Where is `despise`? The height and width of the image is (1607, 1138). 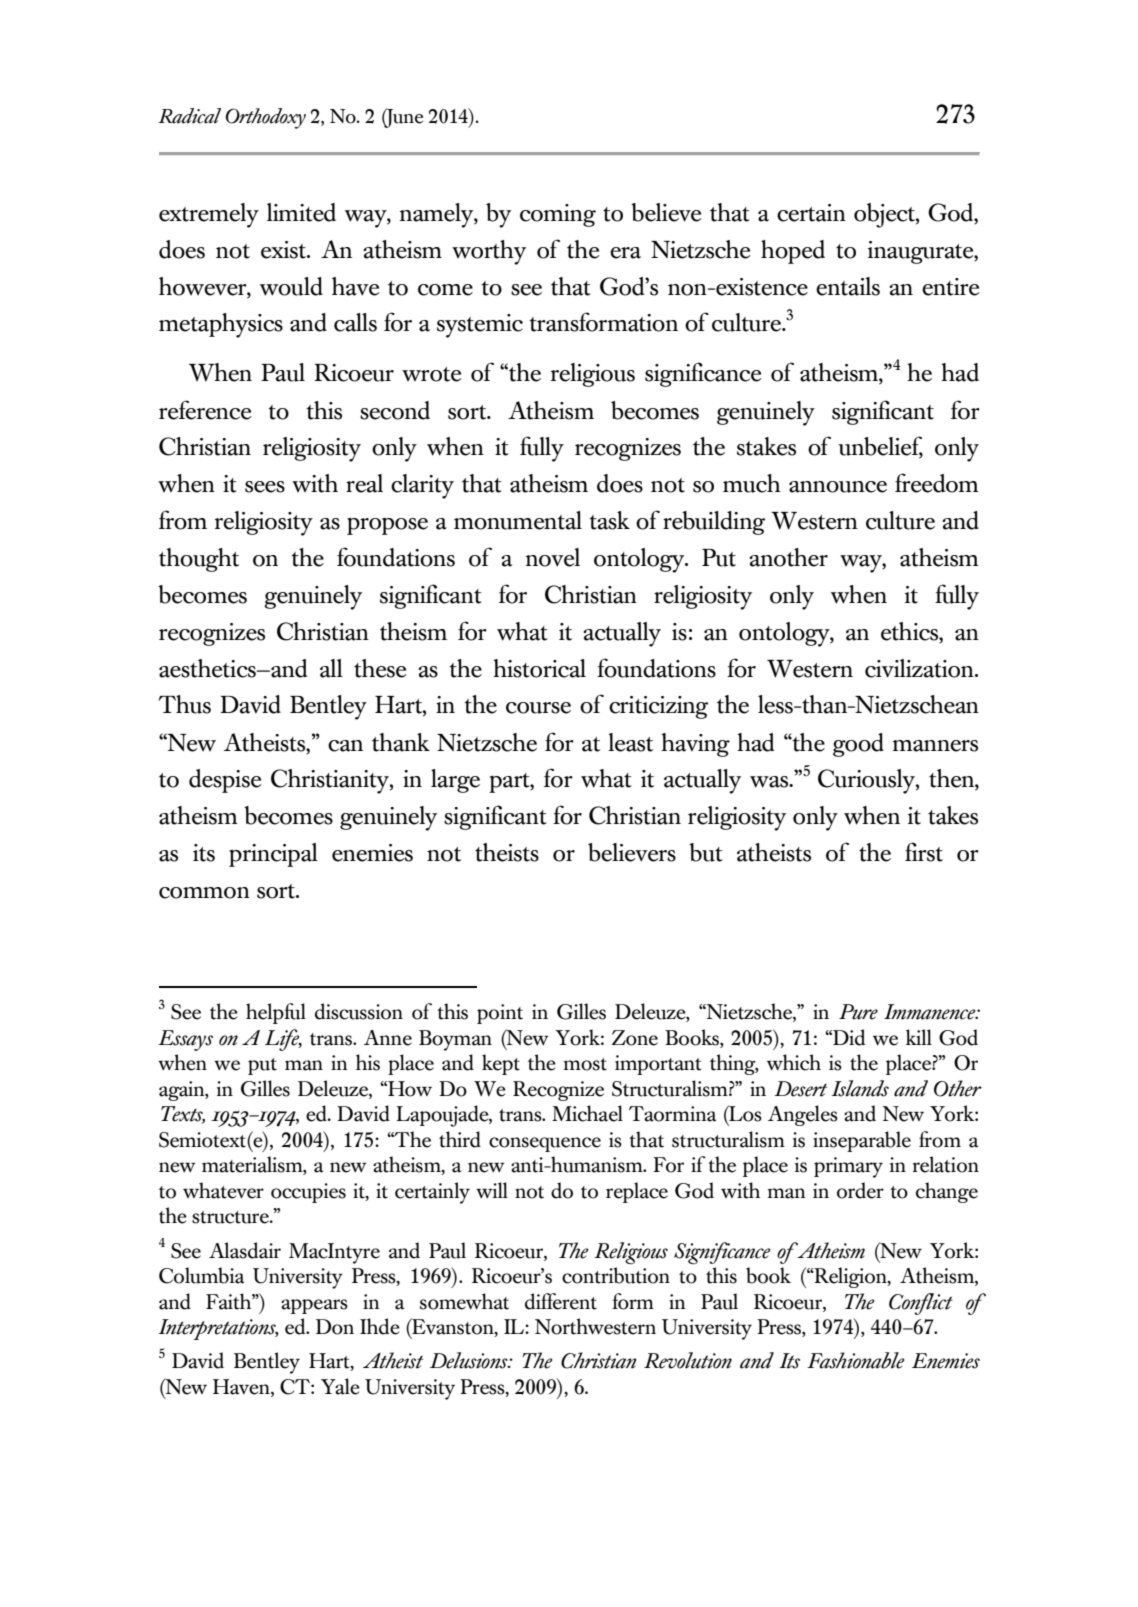 despise is located at coordinates (225, 781).
